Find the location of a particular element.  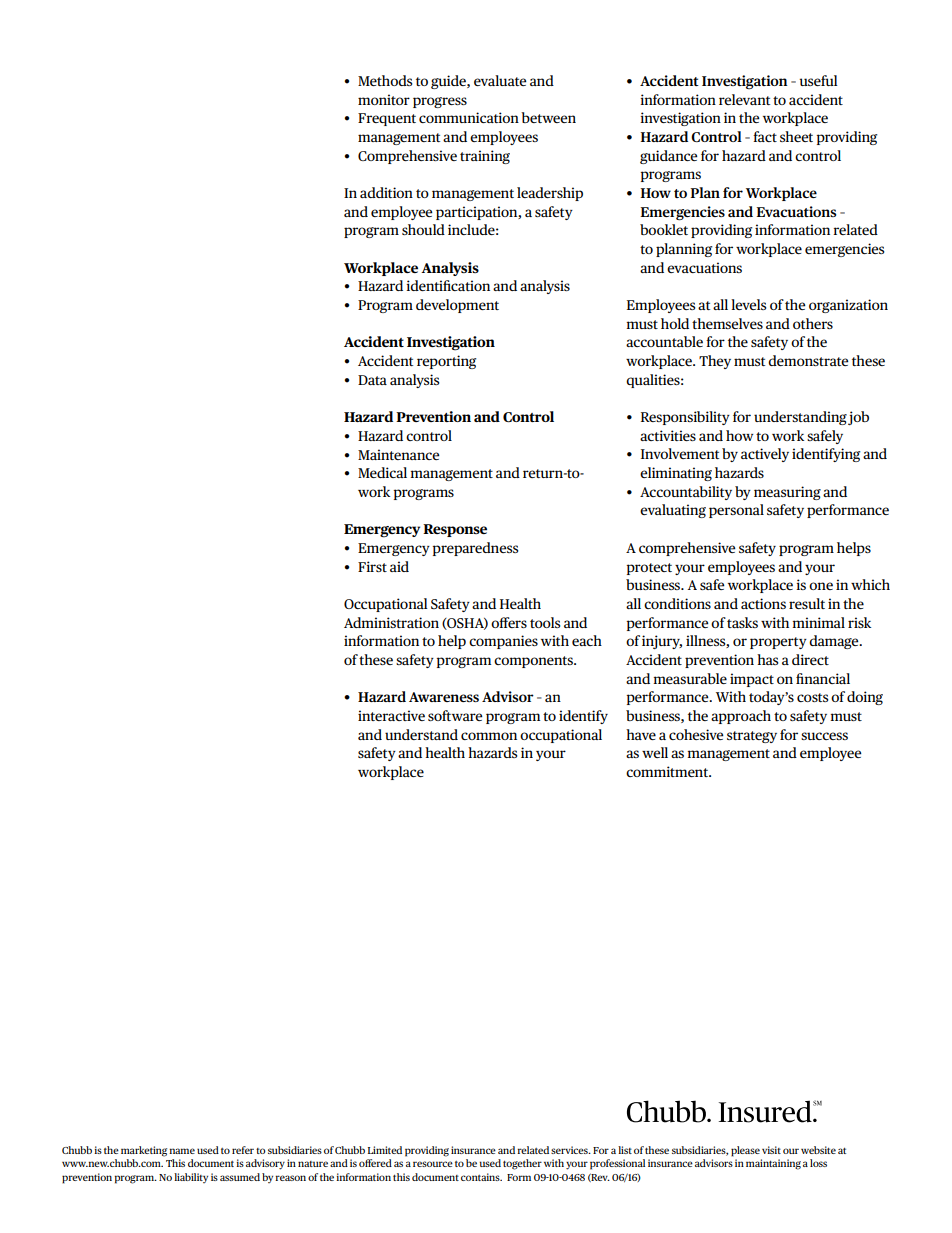

property is located at coordinates (778, 643).
